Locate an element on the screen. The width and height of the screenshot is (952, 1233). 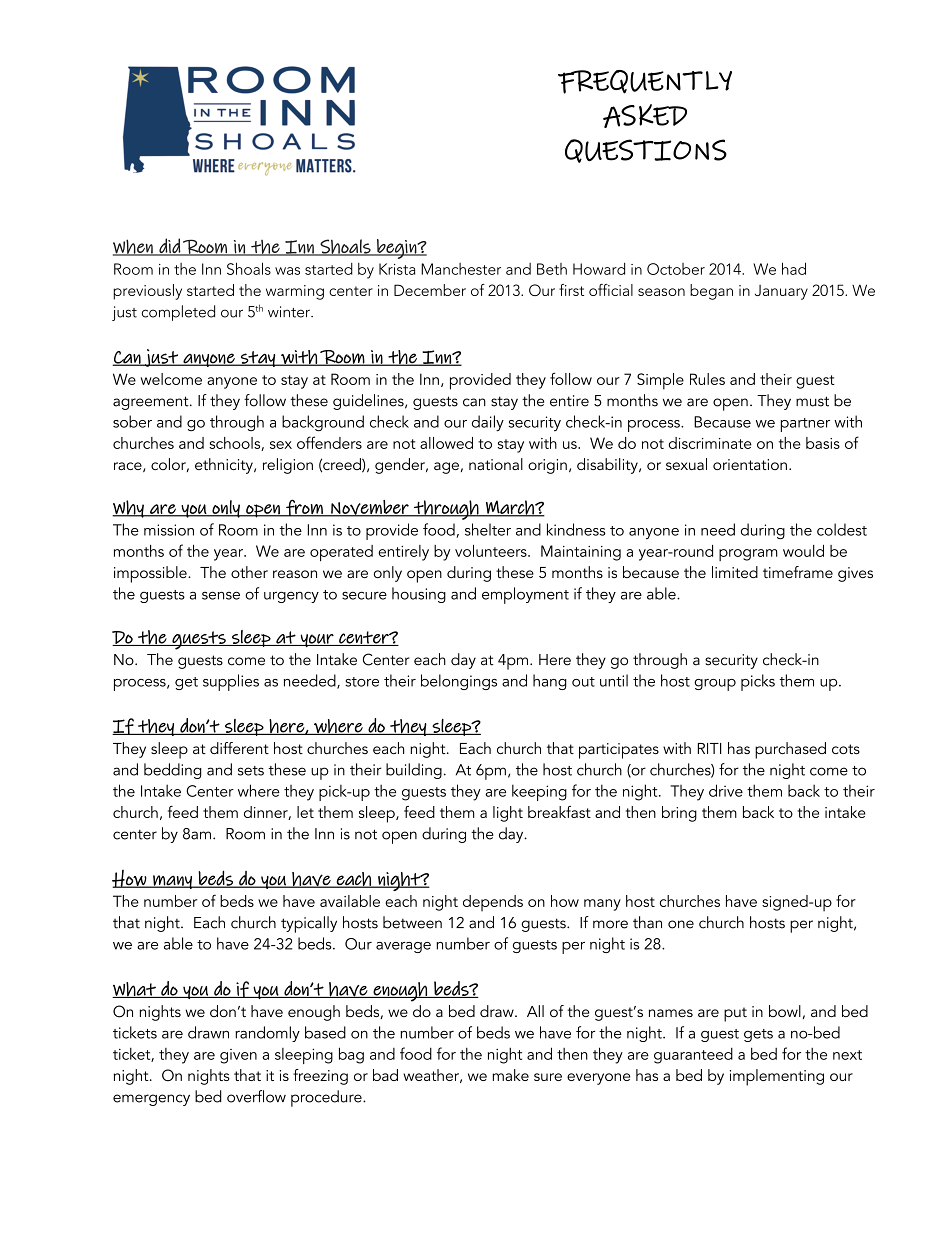
timeframe is located at coordinates (798, 572).
